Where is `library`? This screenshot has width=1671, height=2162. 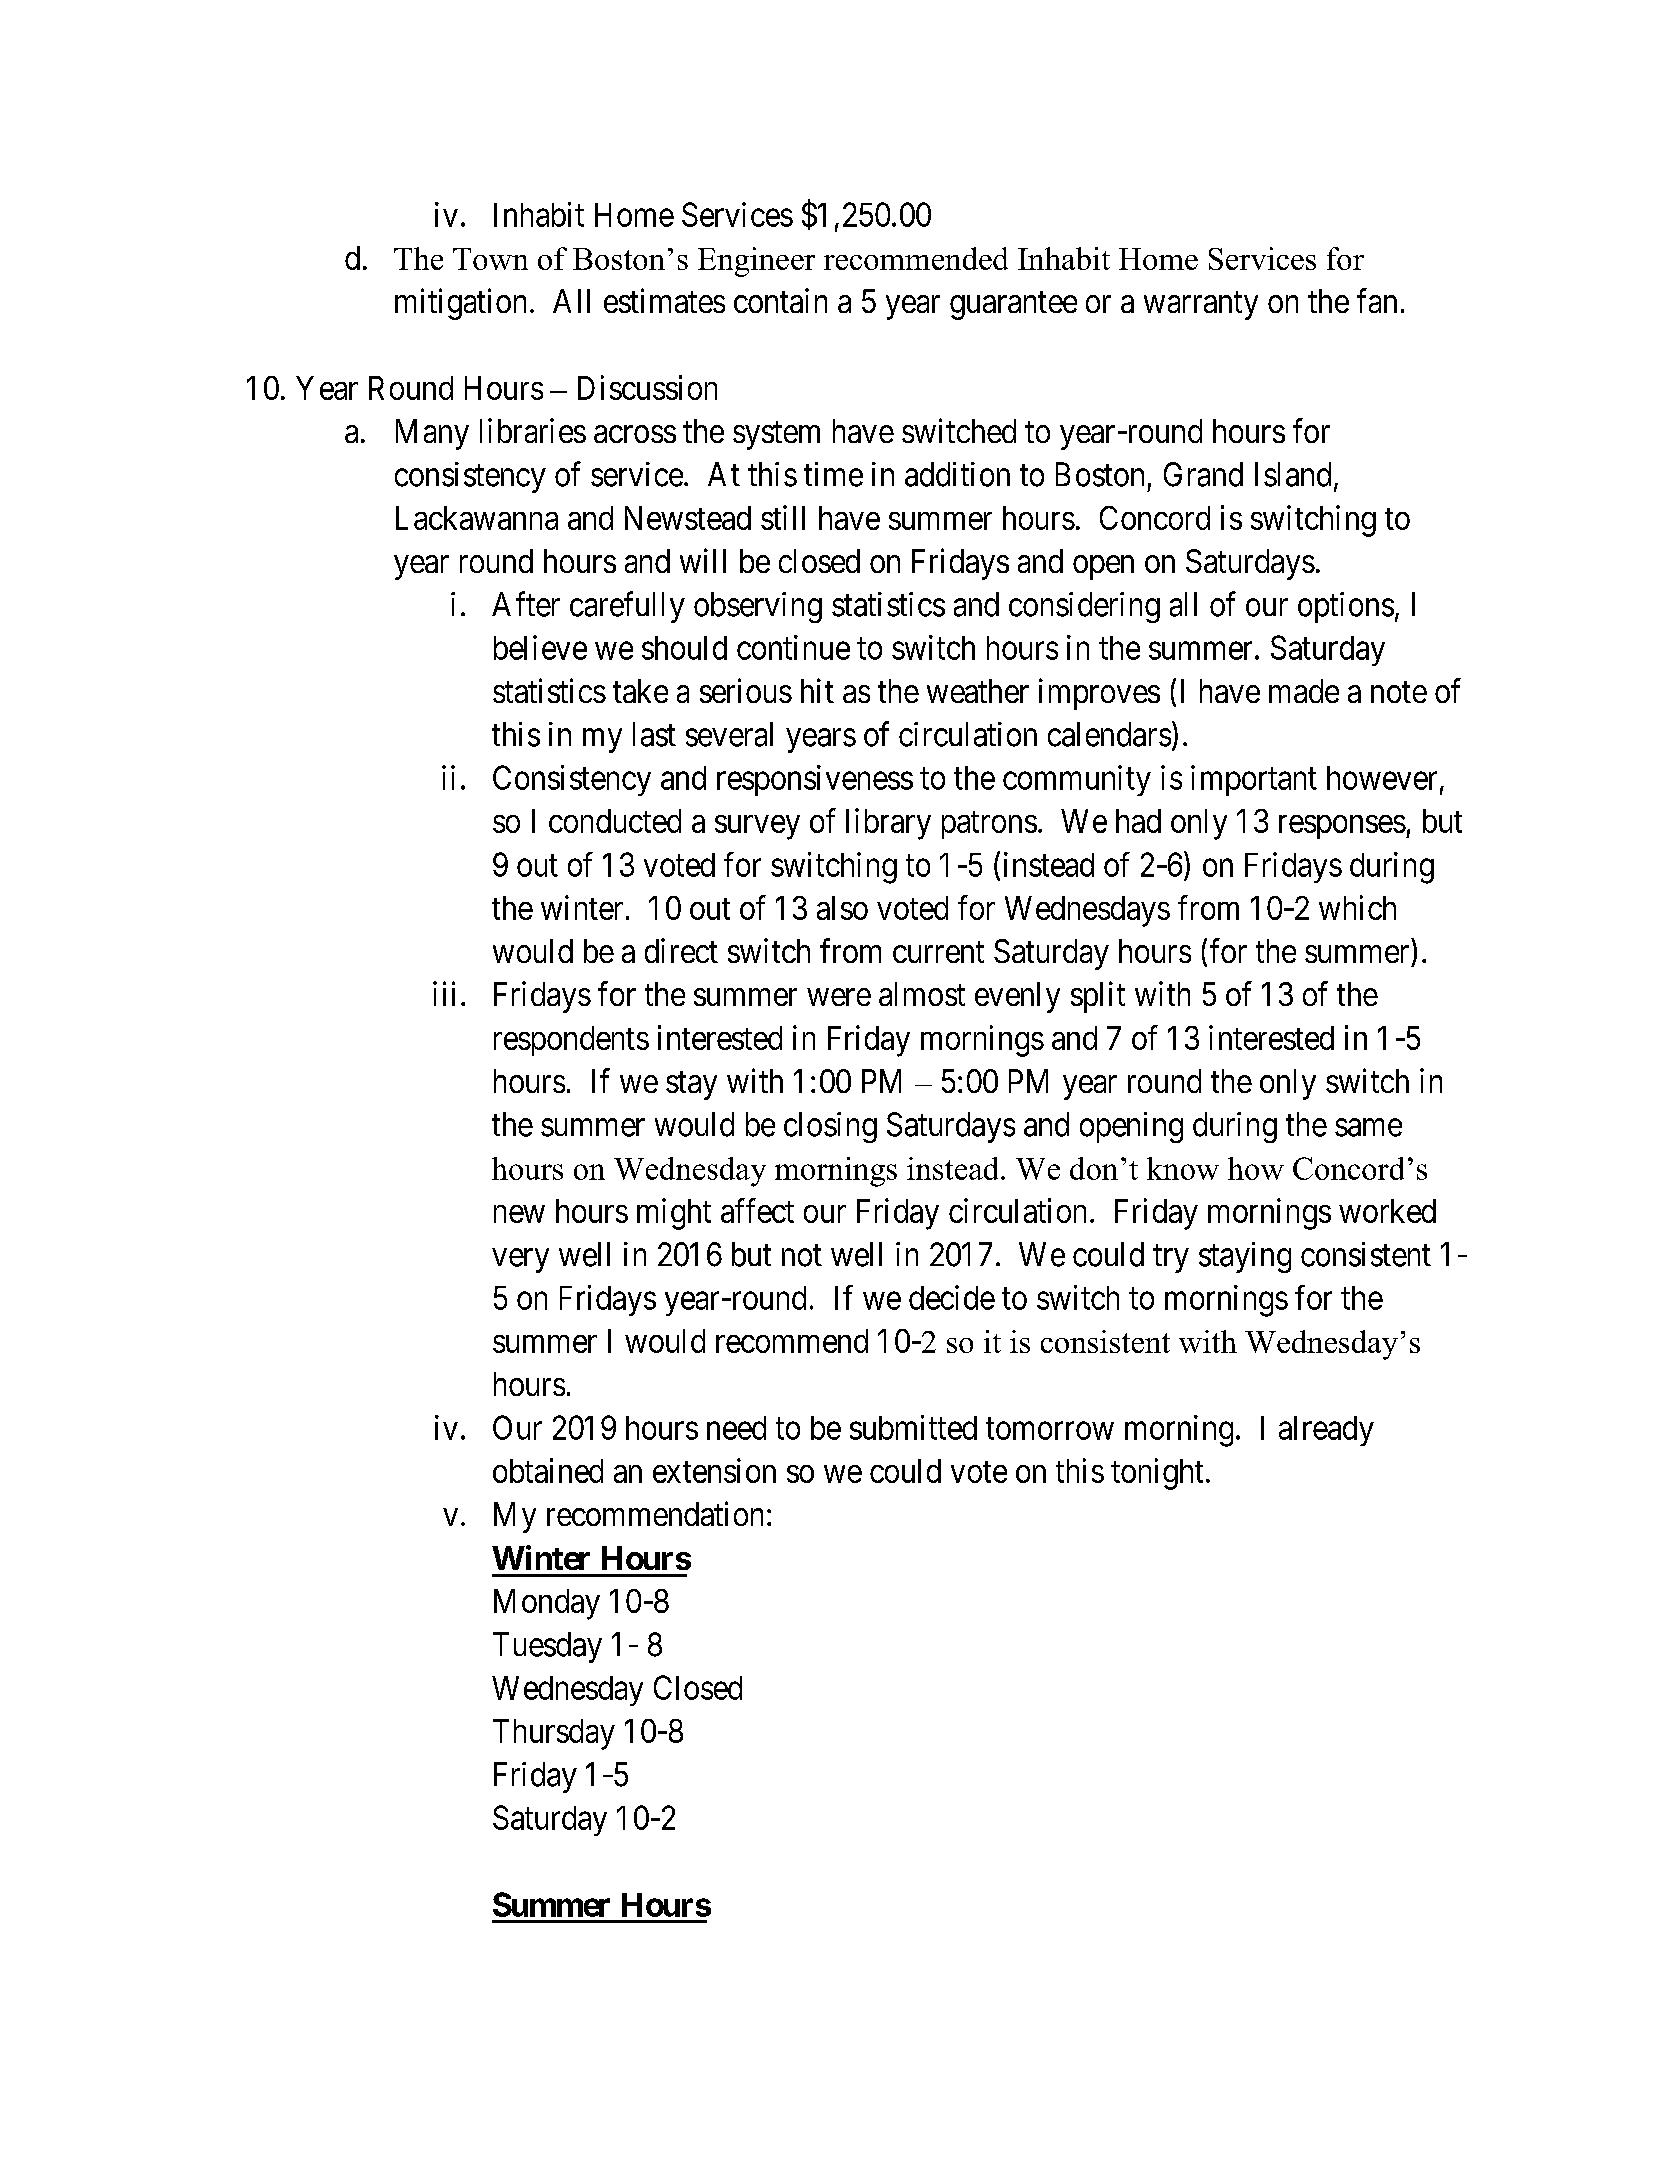 library is located at coordinates (888, 824).
